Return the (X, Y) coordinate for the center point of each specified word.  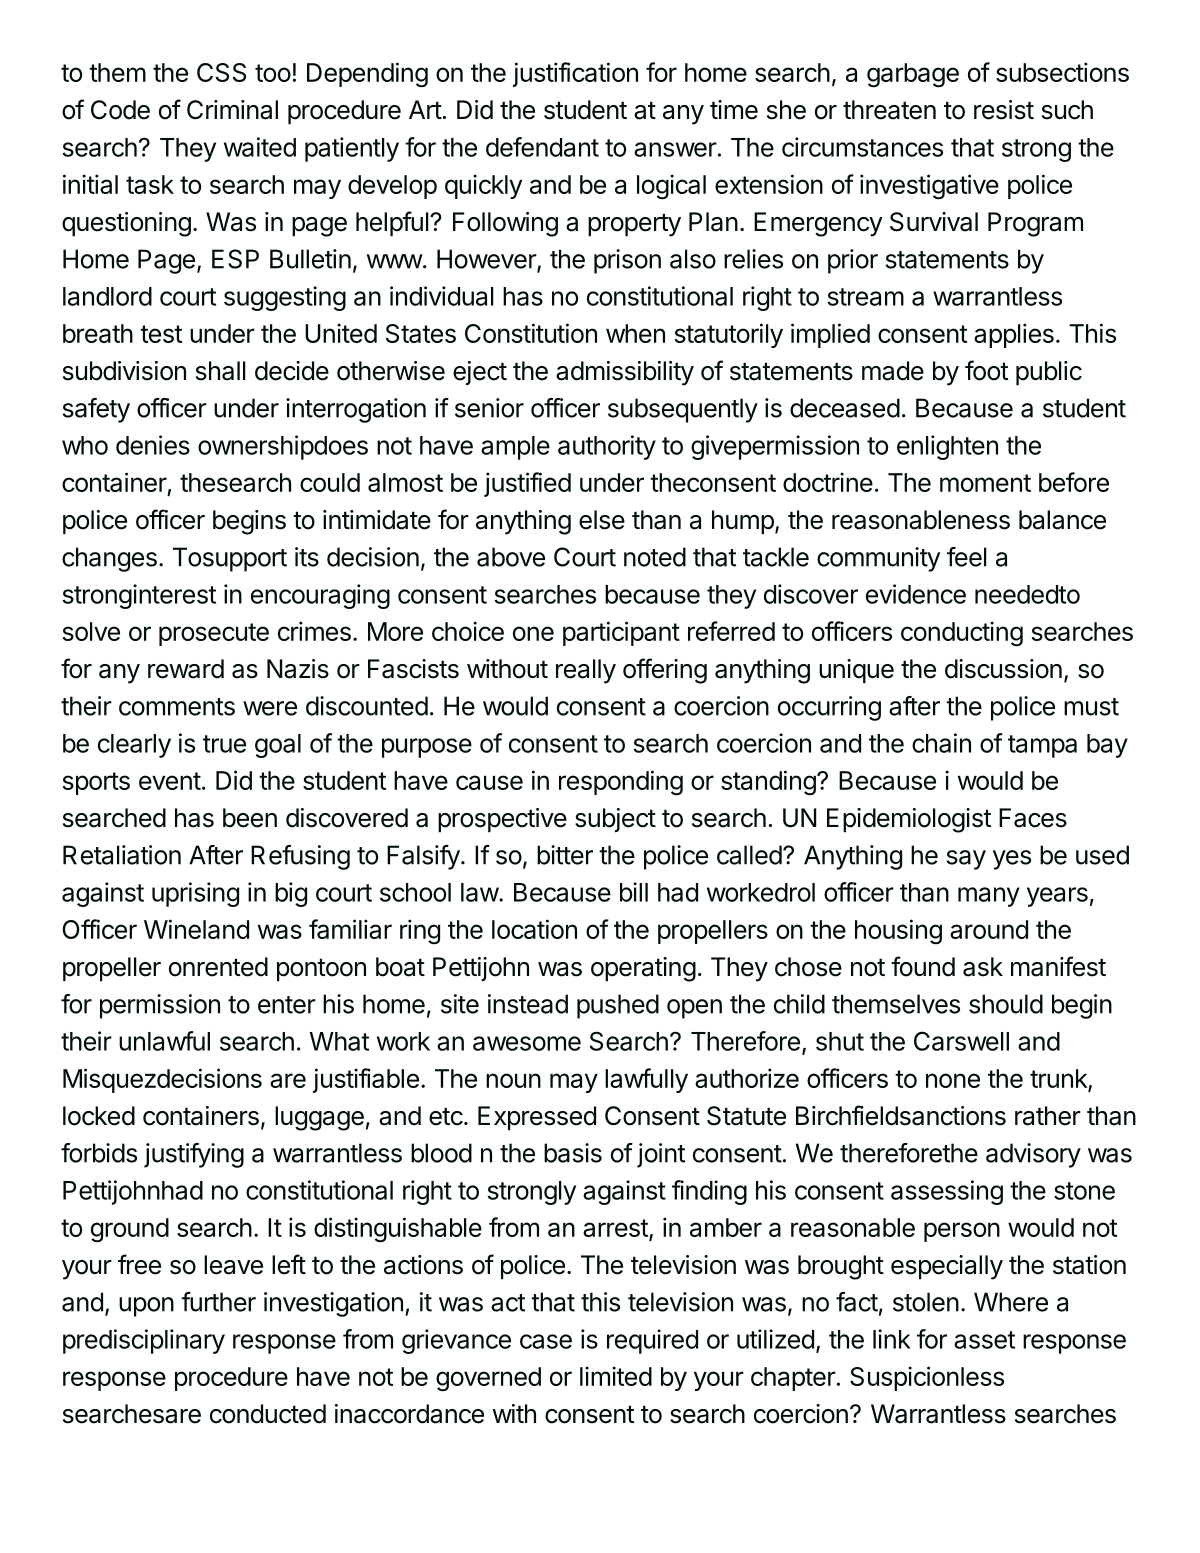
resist (1004, 110)
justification (575, 74)
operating (643, 969)
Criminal (232, 110)
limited (616, 1376)
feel (967, 557)
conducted (268, 1414)
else (602, 520)
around (989, 929)
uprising (195, 894)
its (307, 557)
